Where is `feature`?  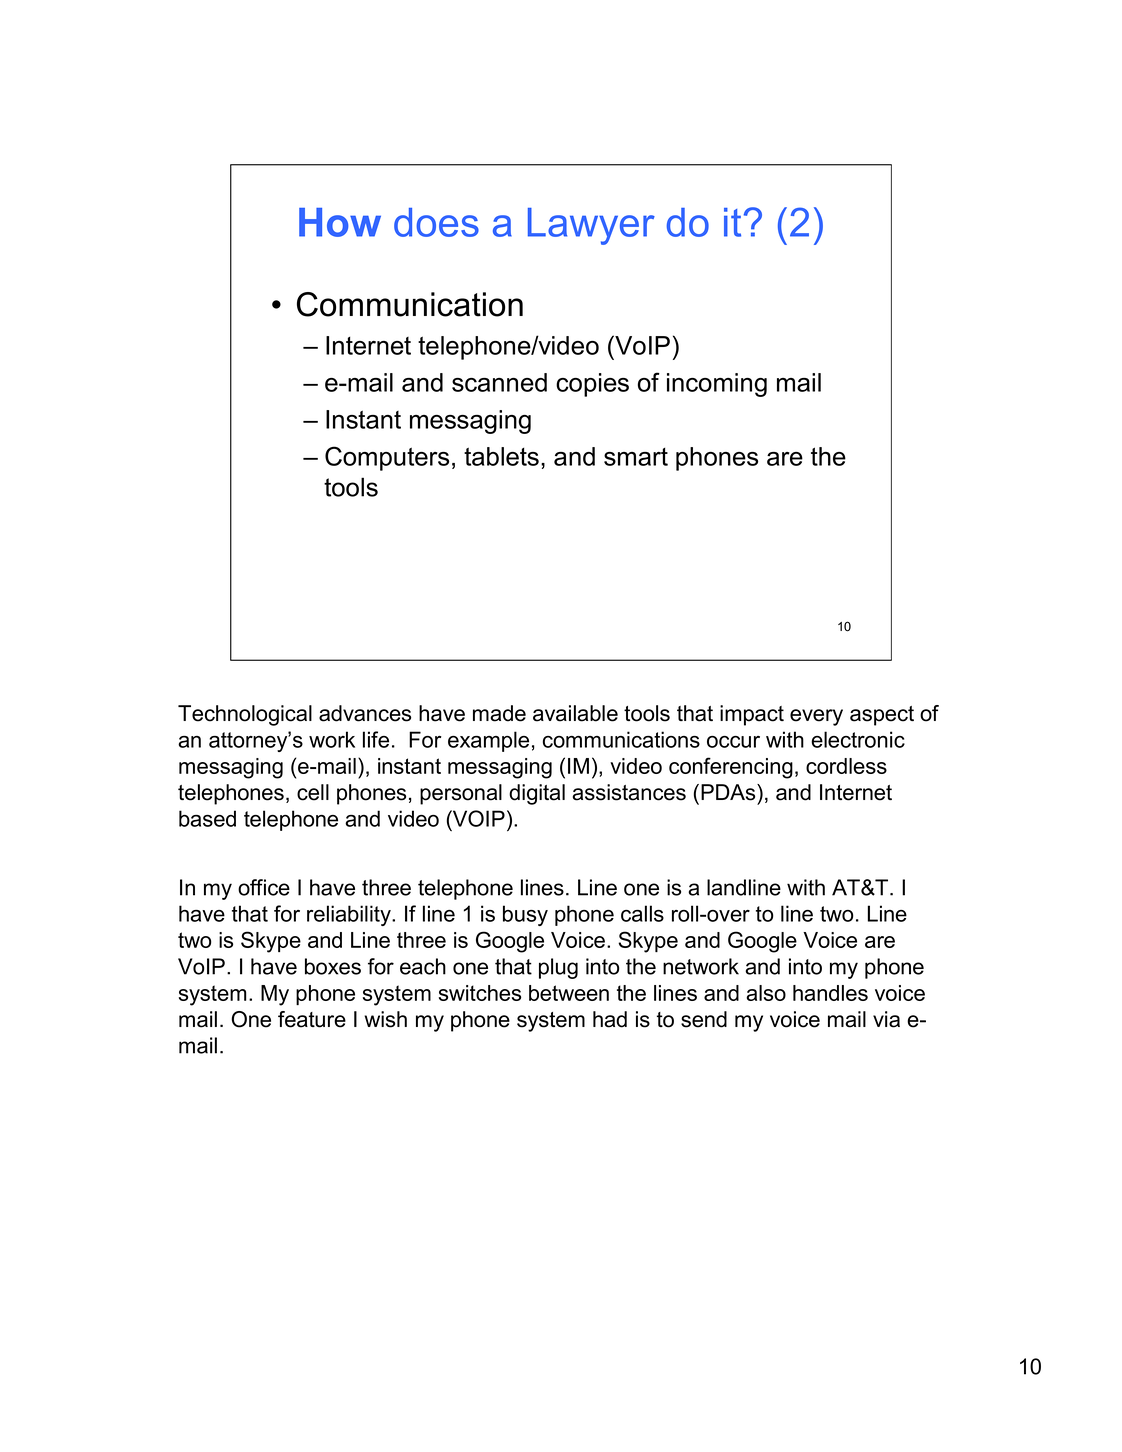
feature is located at coordinates (312, 1019).
